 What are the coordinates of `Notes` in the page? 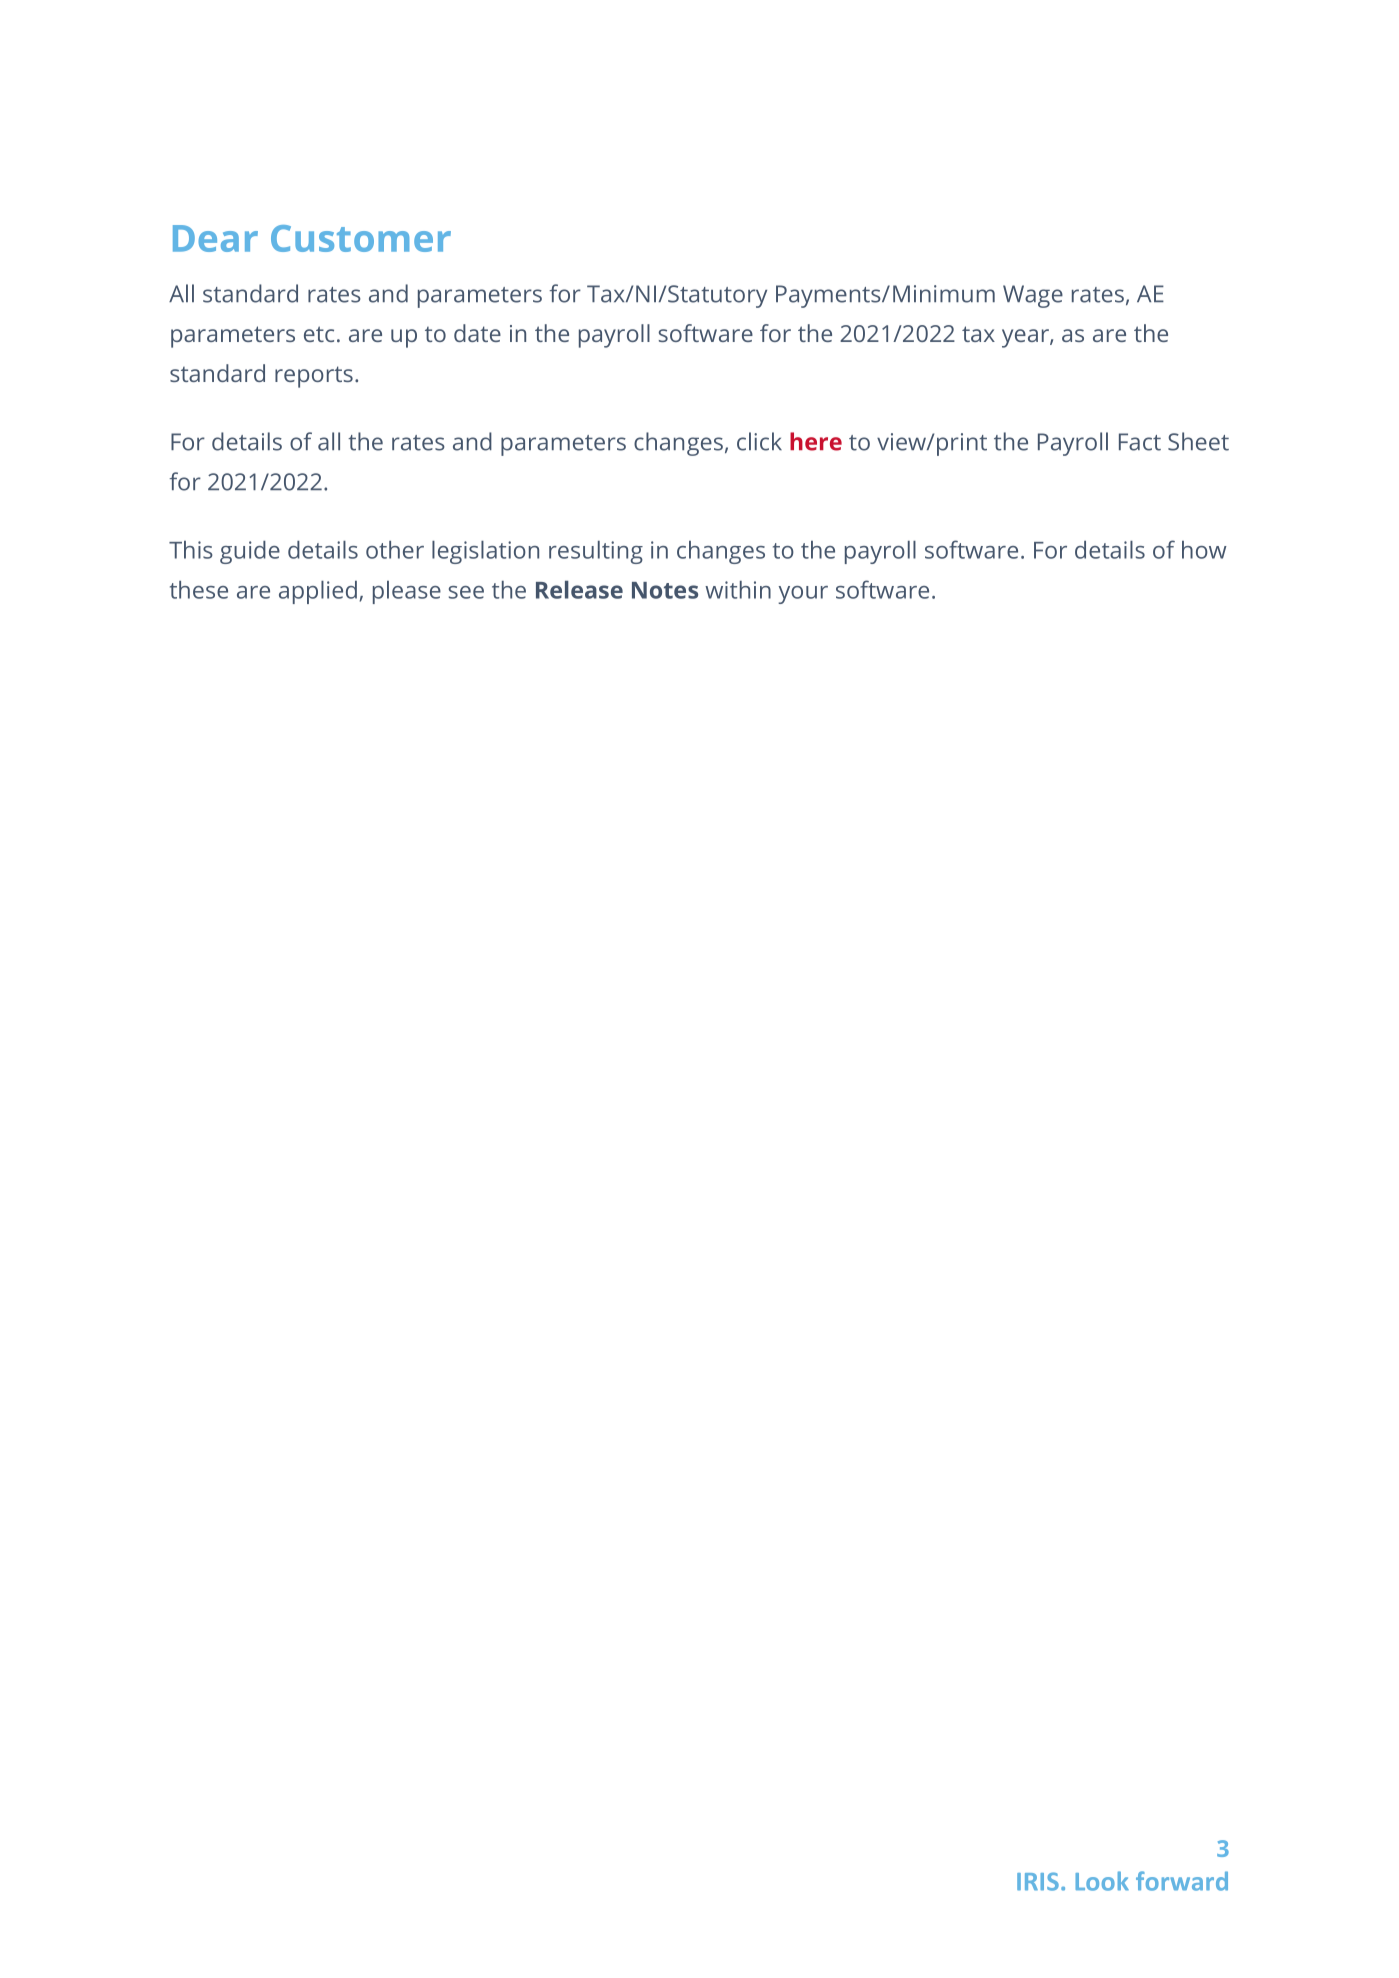 It's located at (665, 590).
